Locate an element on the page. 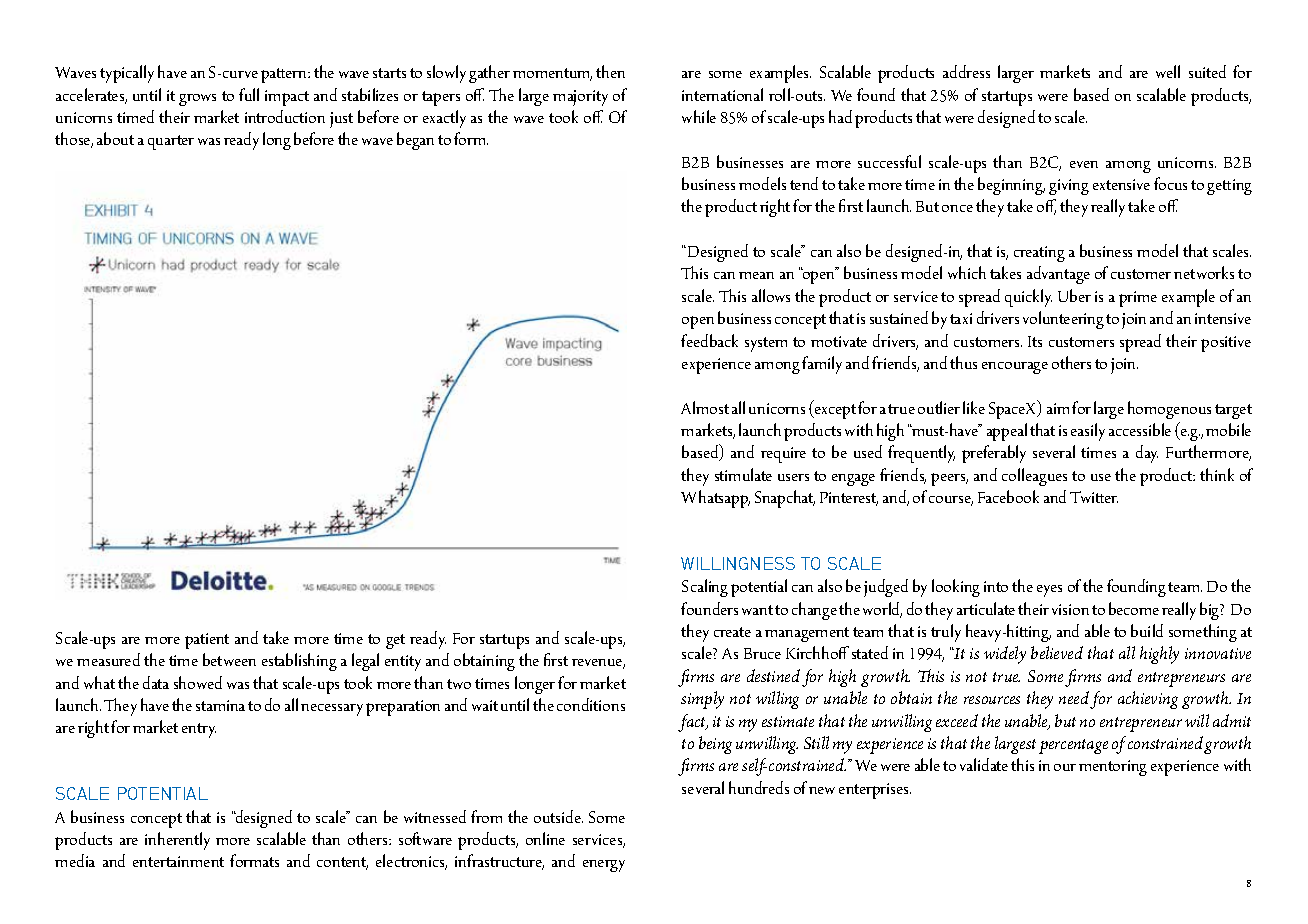 The height and width of the page is (924, 1308). advantage is located at coordinates (1058, 275).
